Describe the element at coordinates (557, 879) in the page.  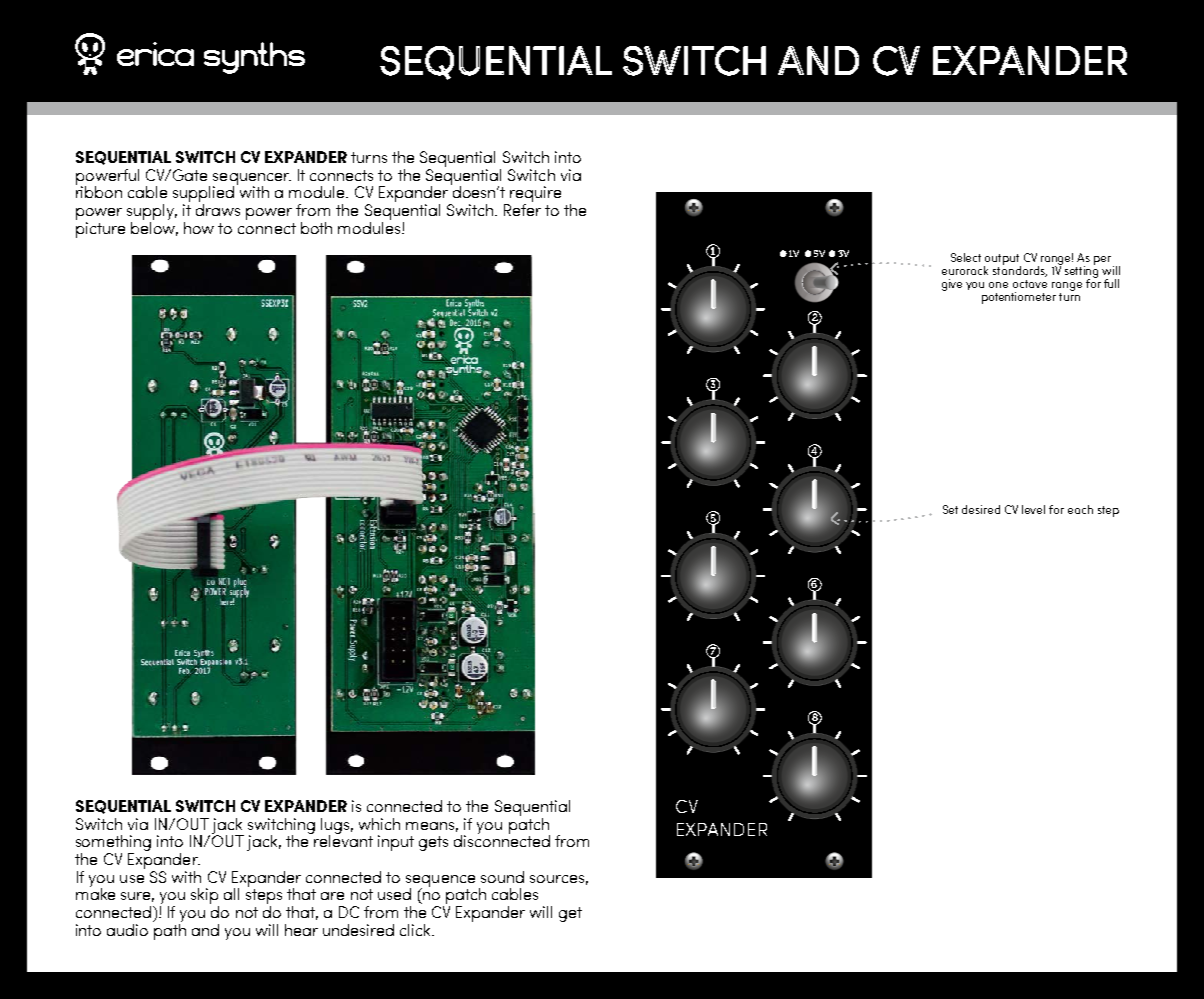
I see `sources` at that location.
